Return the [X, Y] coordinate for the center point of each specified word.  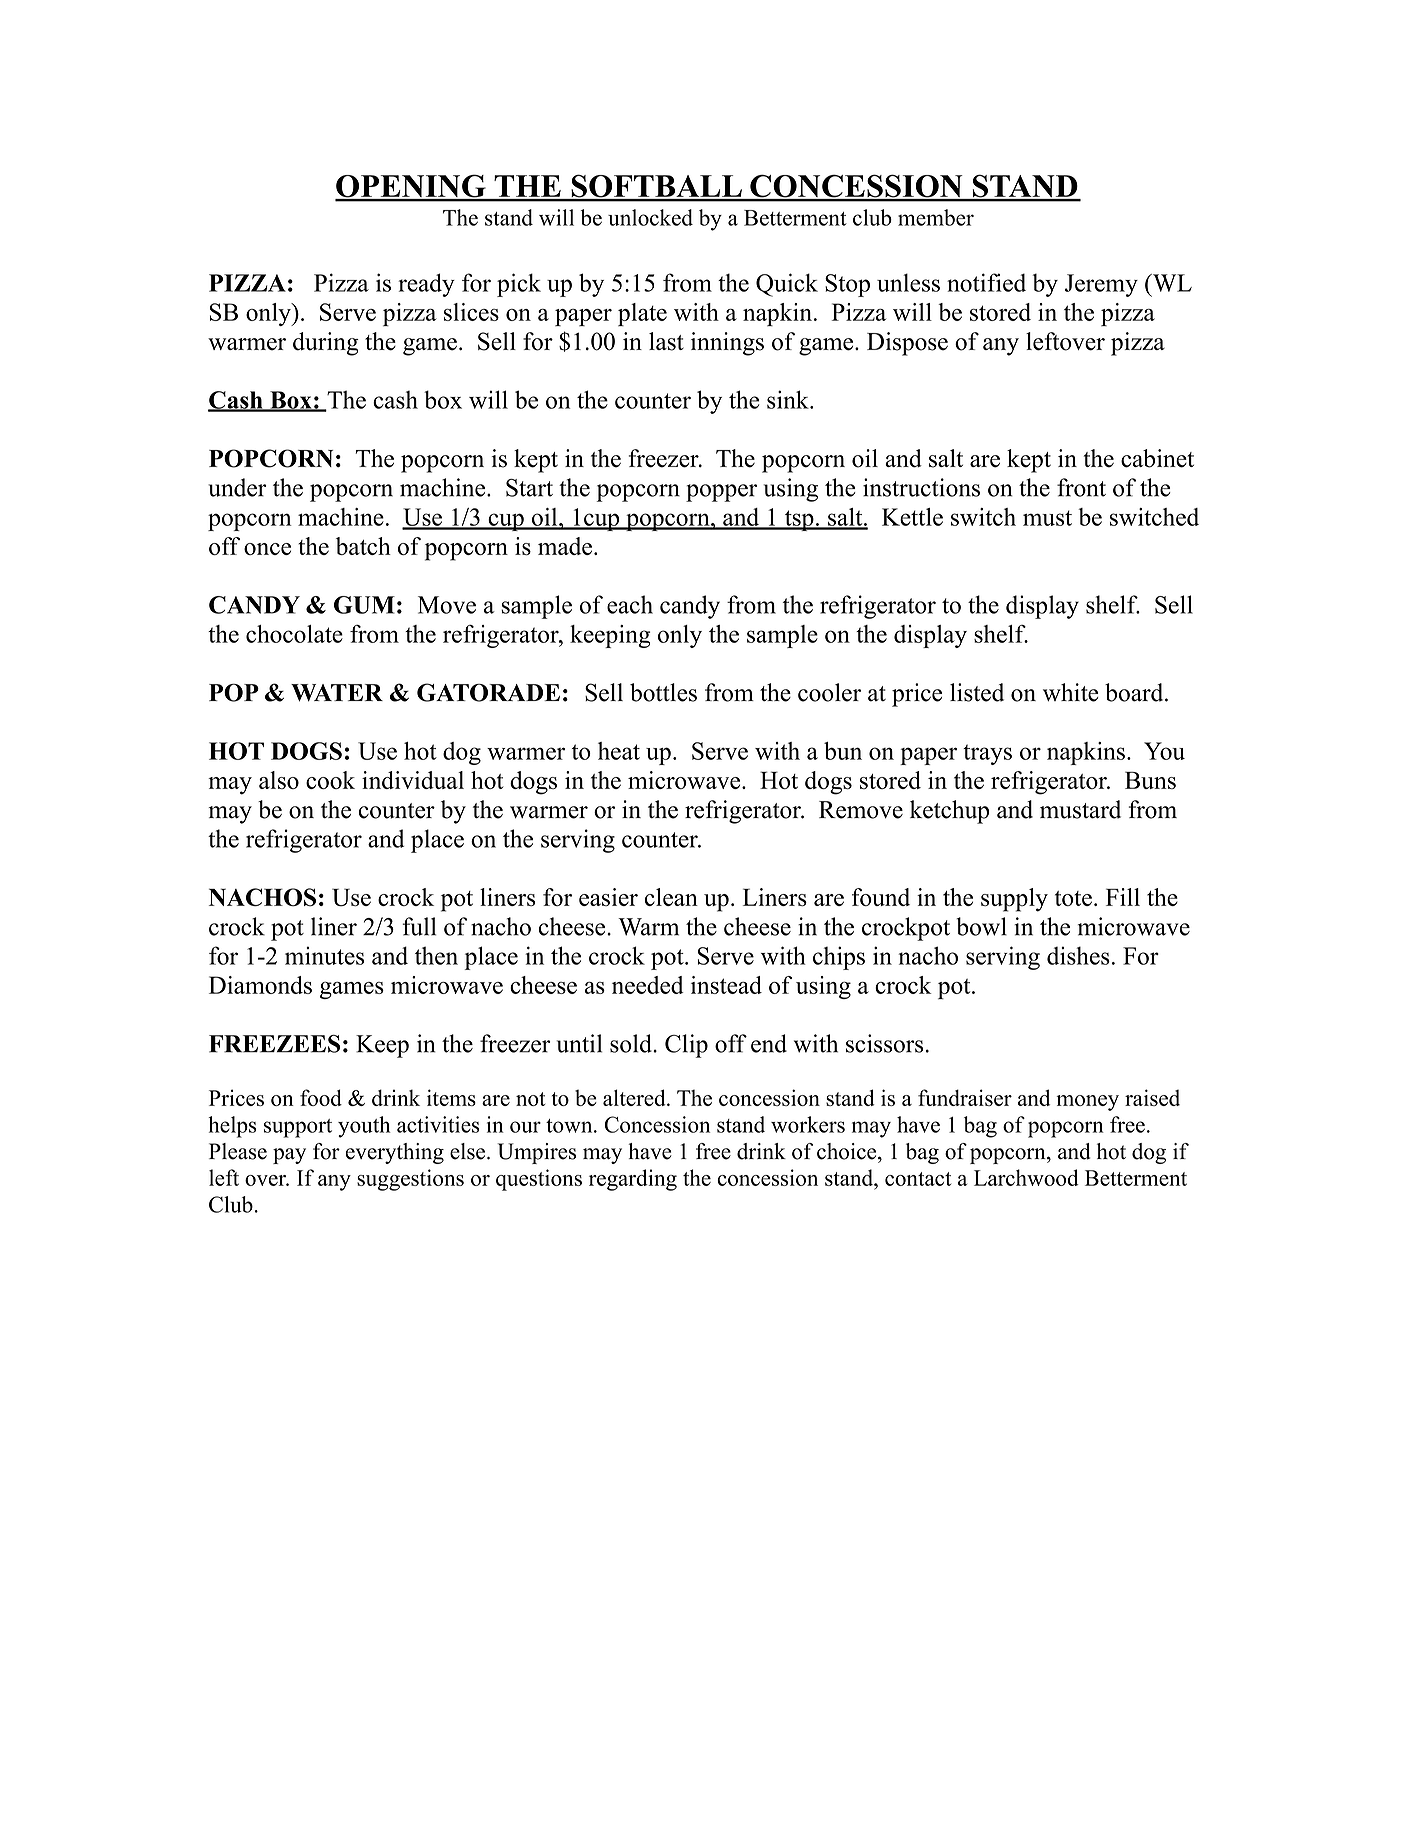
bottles [663, 692]
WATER [337, 693]
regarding [633, 1180]
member [936, 217]
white [1070, 692]
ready [426, 285]
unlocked [650, 217]
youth [364, 1127]
